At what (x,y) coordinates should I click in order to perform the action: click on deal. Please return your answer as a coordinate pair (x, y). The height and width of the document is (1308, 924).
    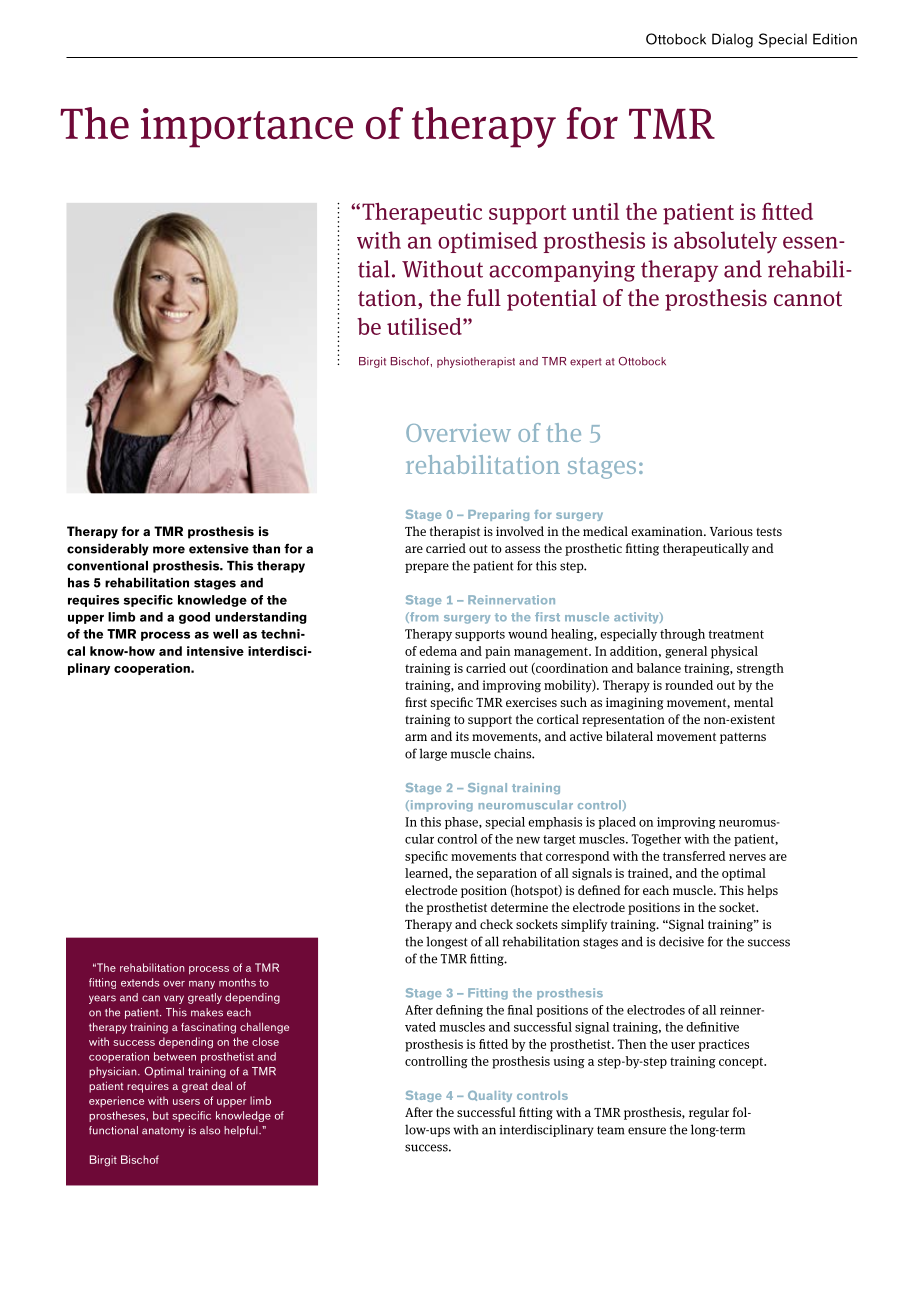
    Looking at the image, I should click on (222, 1085).
